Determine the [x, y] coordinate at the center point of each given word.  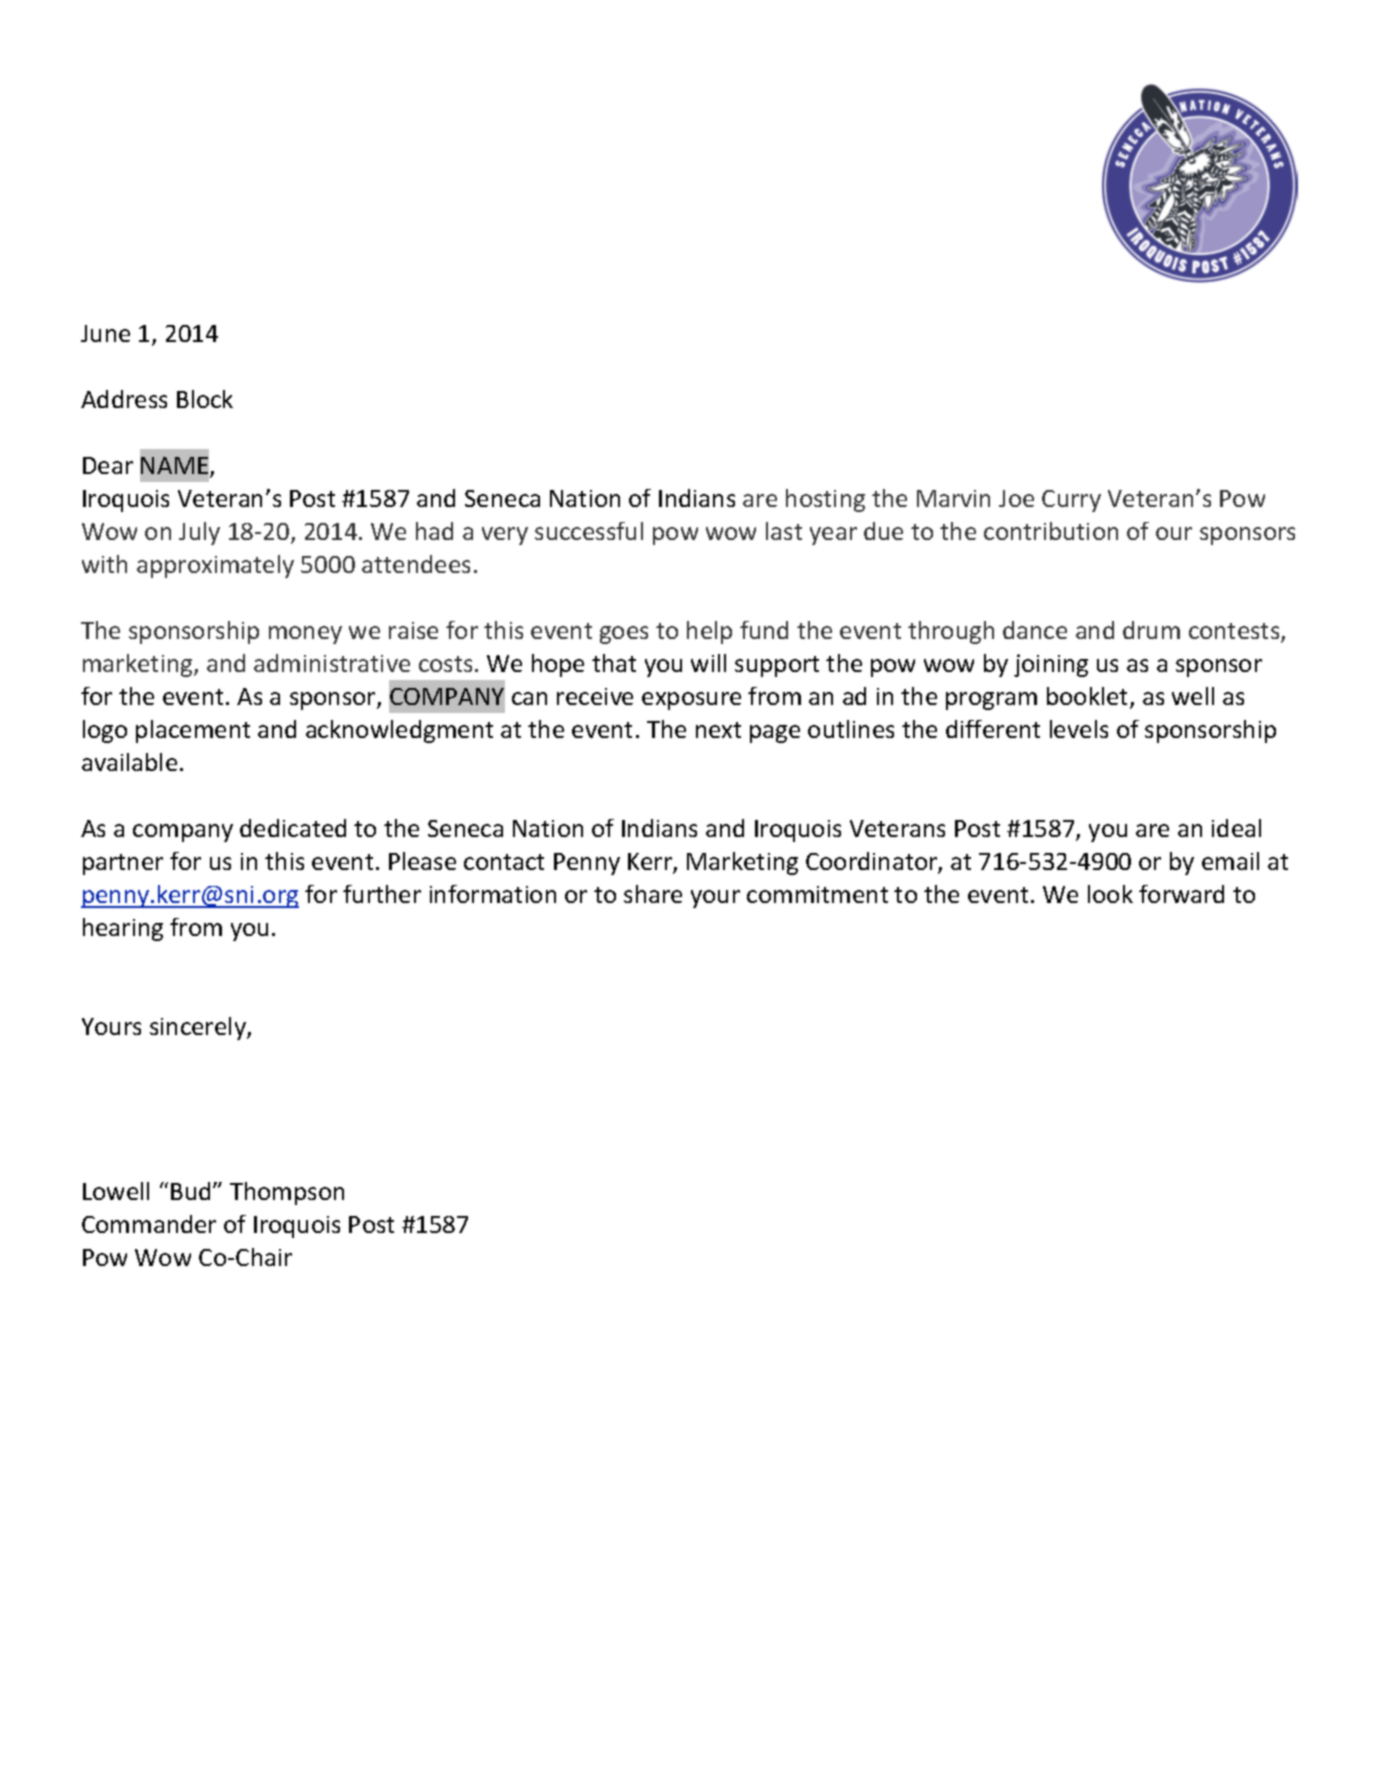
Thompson [287, 1193]
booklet [1089, 697]
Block [205, 399]
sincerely [199, 1028]
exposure [691, 701]
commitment [817, 894]
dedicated [293, 828]
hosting [825, 500]
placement [193, 731]
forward [1181, 894]
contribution [1051, 531]
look [1110, 894]
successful [589, 531]
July [199, 533]
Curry [1071, 501]
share [653, 894]
